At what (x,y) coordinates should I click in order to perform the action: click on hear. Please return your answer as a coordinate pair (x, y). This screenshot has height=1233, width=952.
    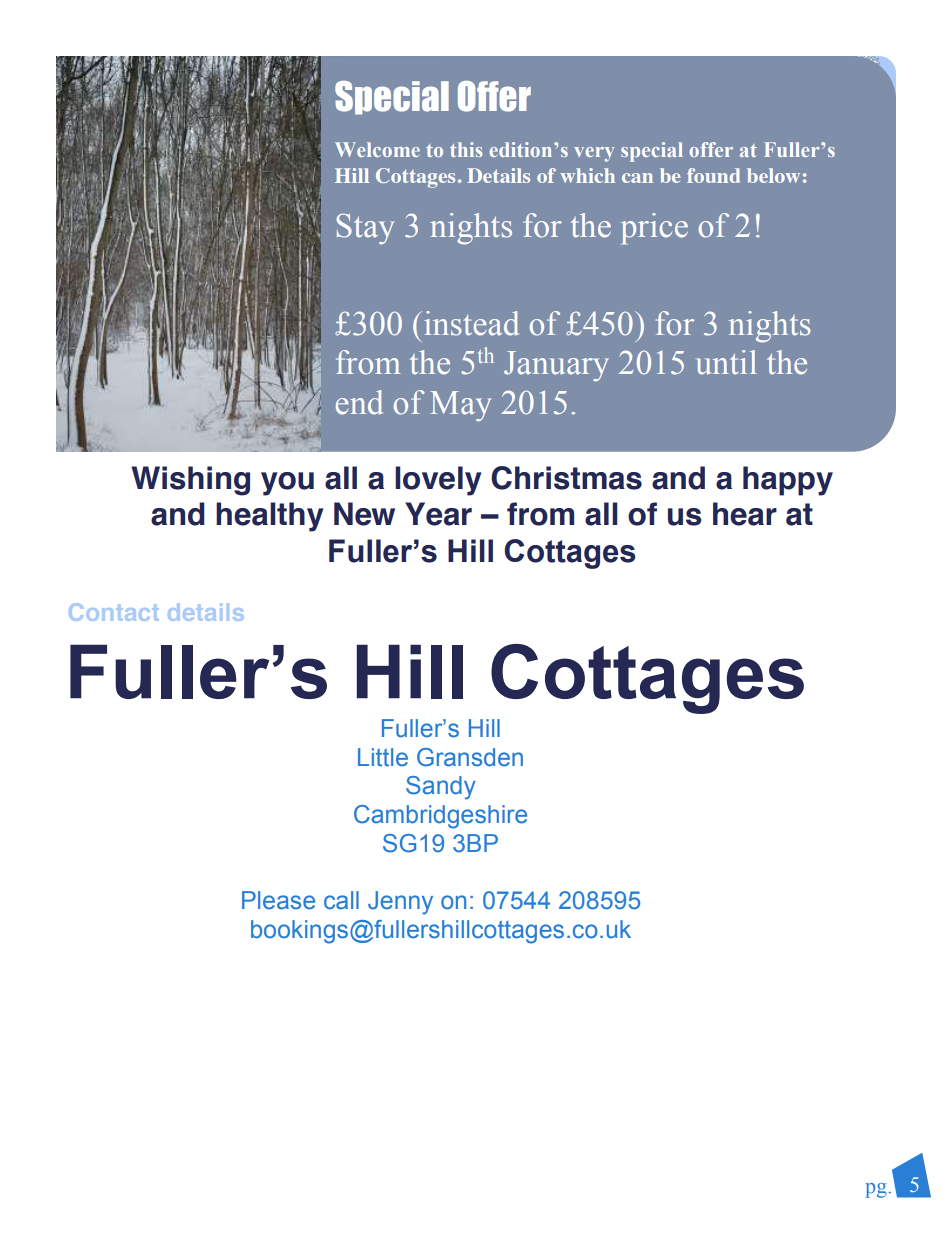
    Looking at the image, I should click on (745, 514).
